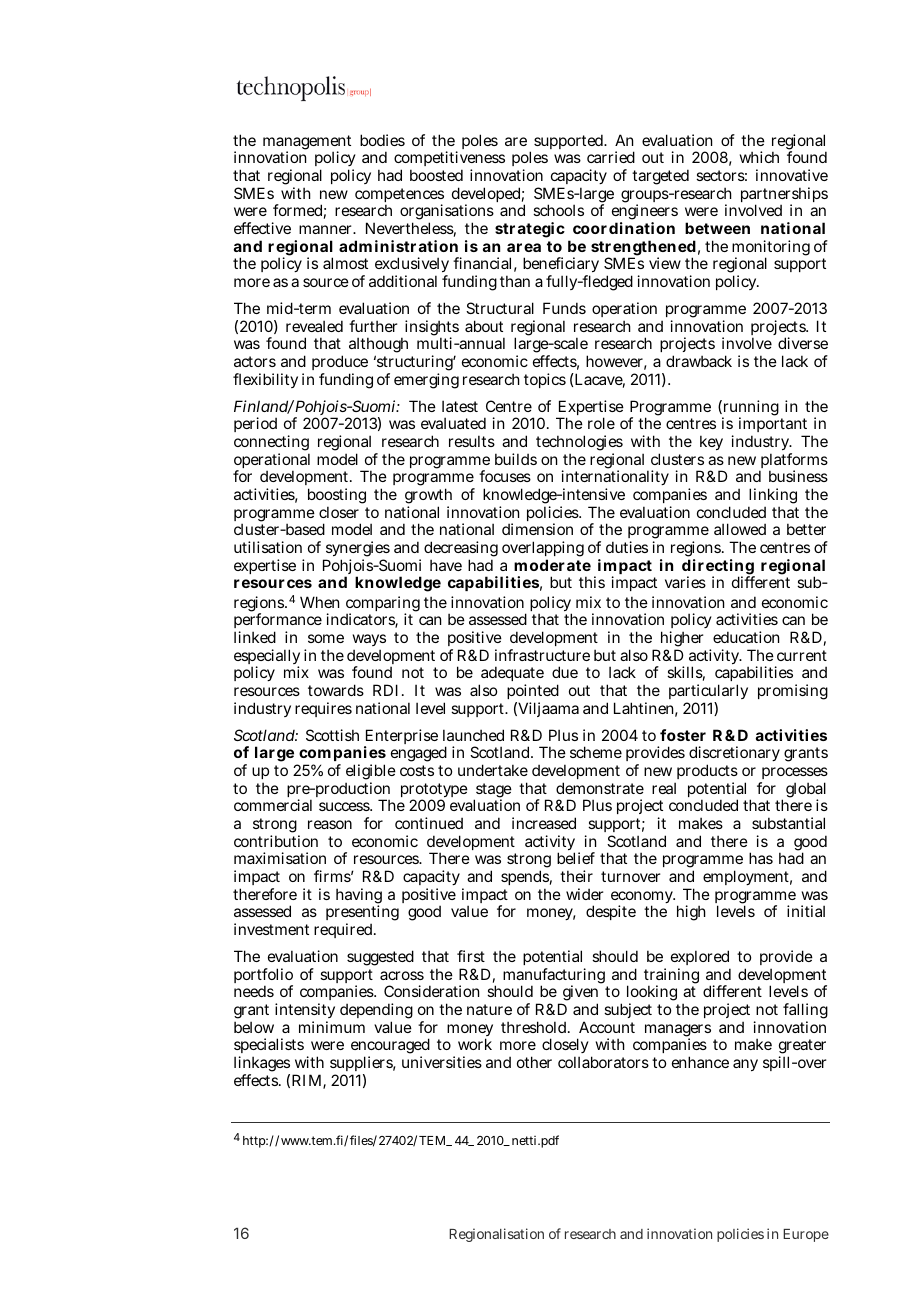 Image resolution: width=924 pixels, height=1309 pixels. I want to click on produce, so click(340, 364).
